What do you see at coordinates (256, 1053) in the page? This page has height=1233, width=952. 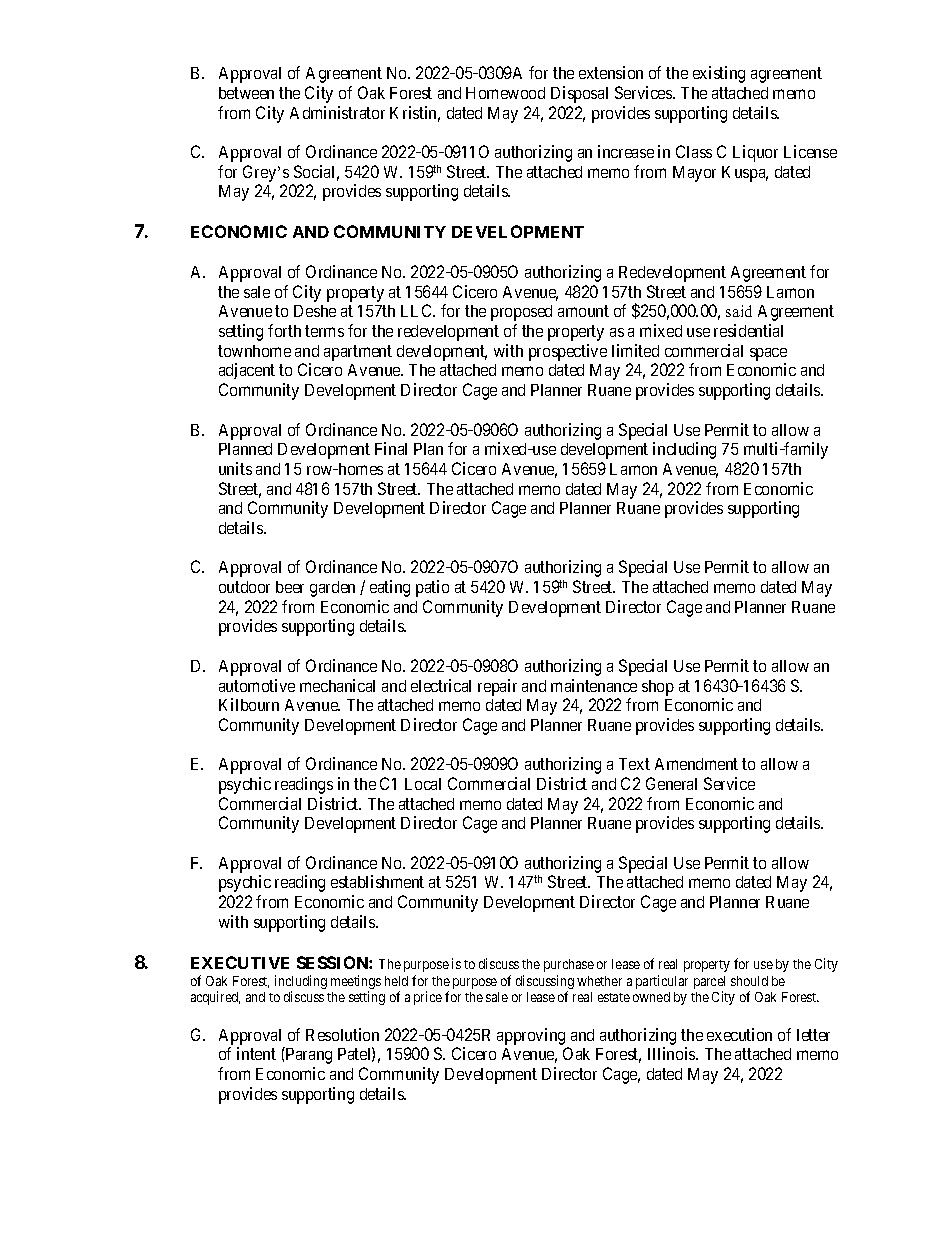 I see `intent` at bounding box center [256, 1053].
